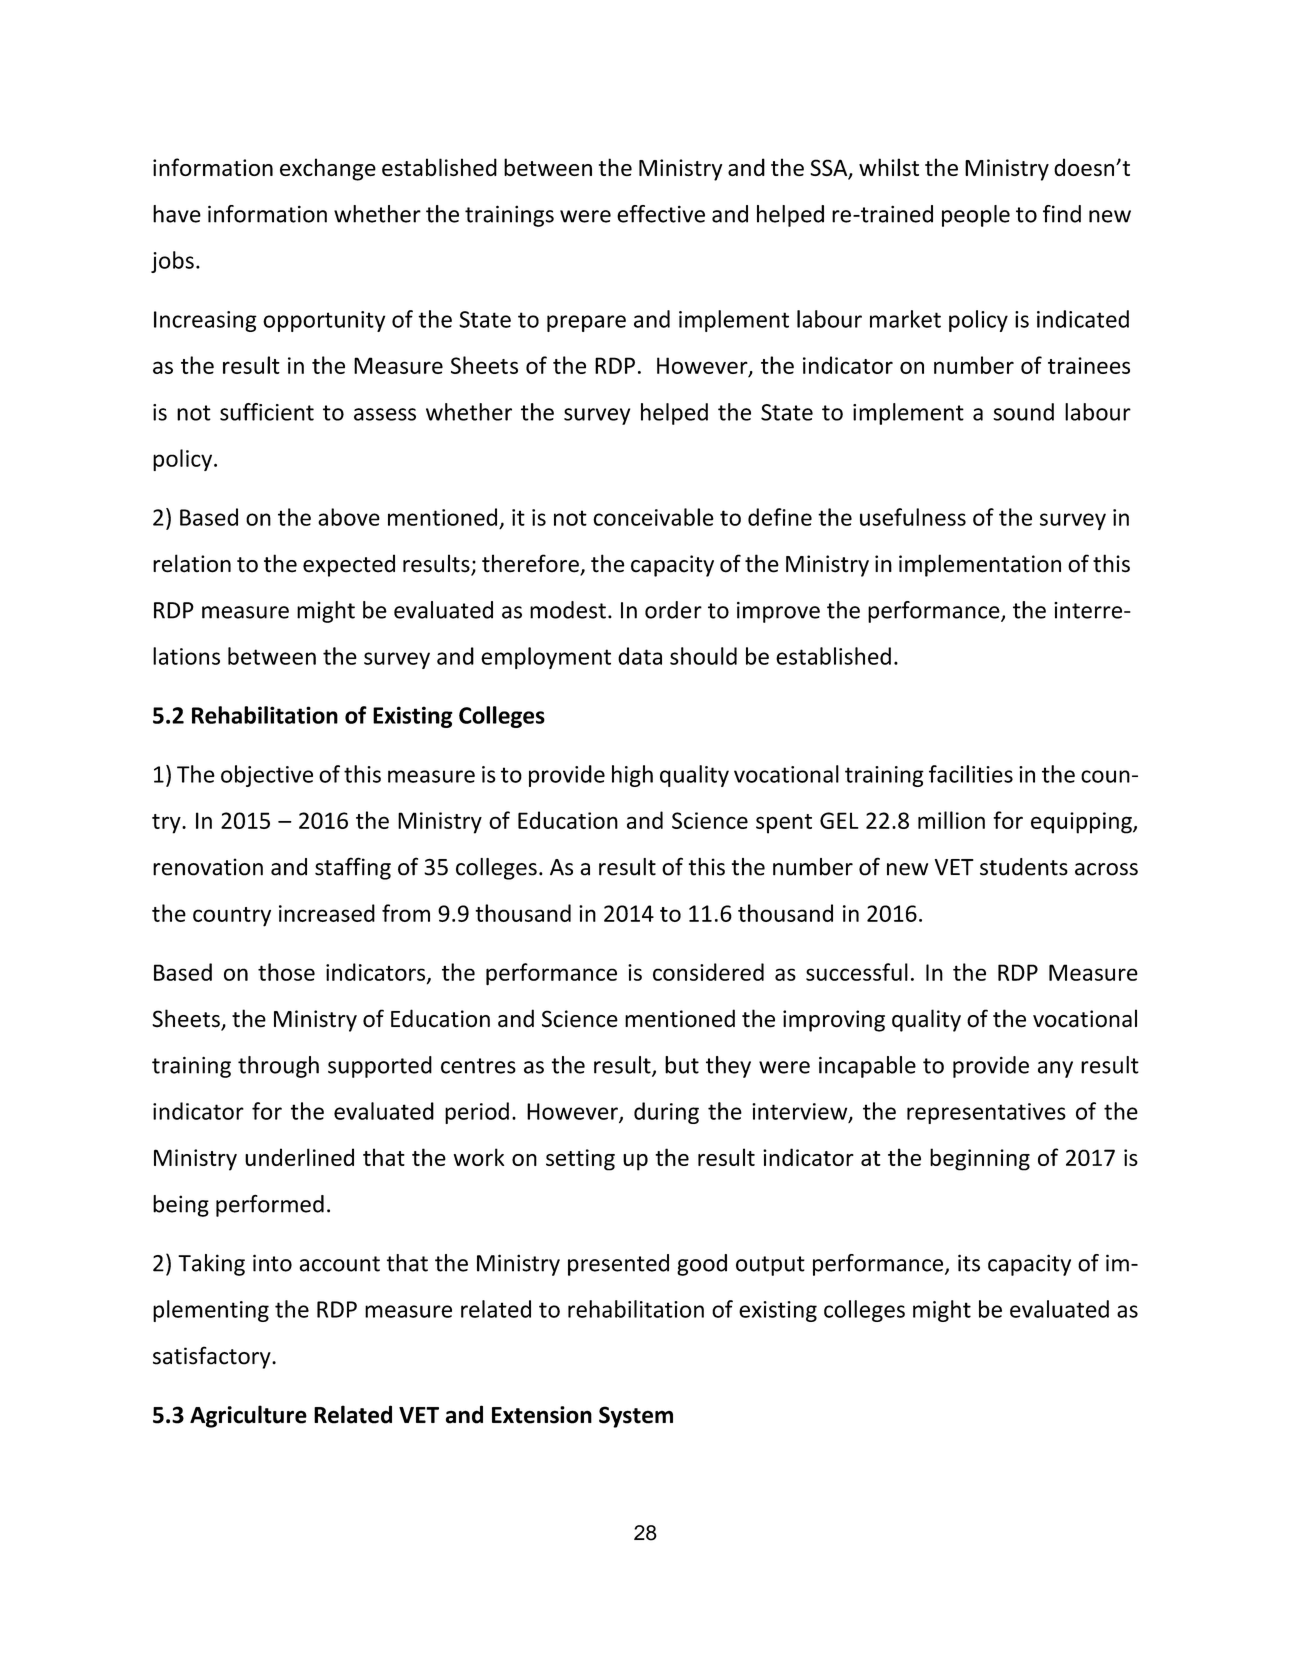  What do you see at coordinates (913, 517) in the screenshot?
I see `usefulness` at bounding box center [913, 517].
